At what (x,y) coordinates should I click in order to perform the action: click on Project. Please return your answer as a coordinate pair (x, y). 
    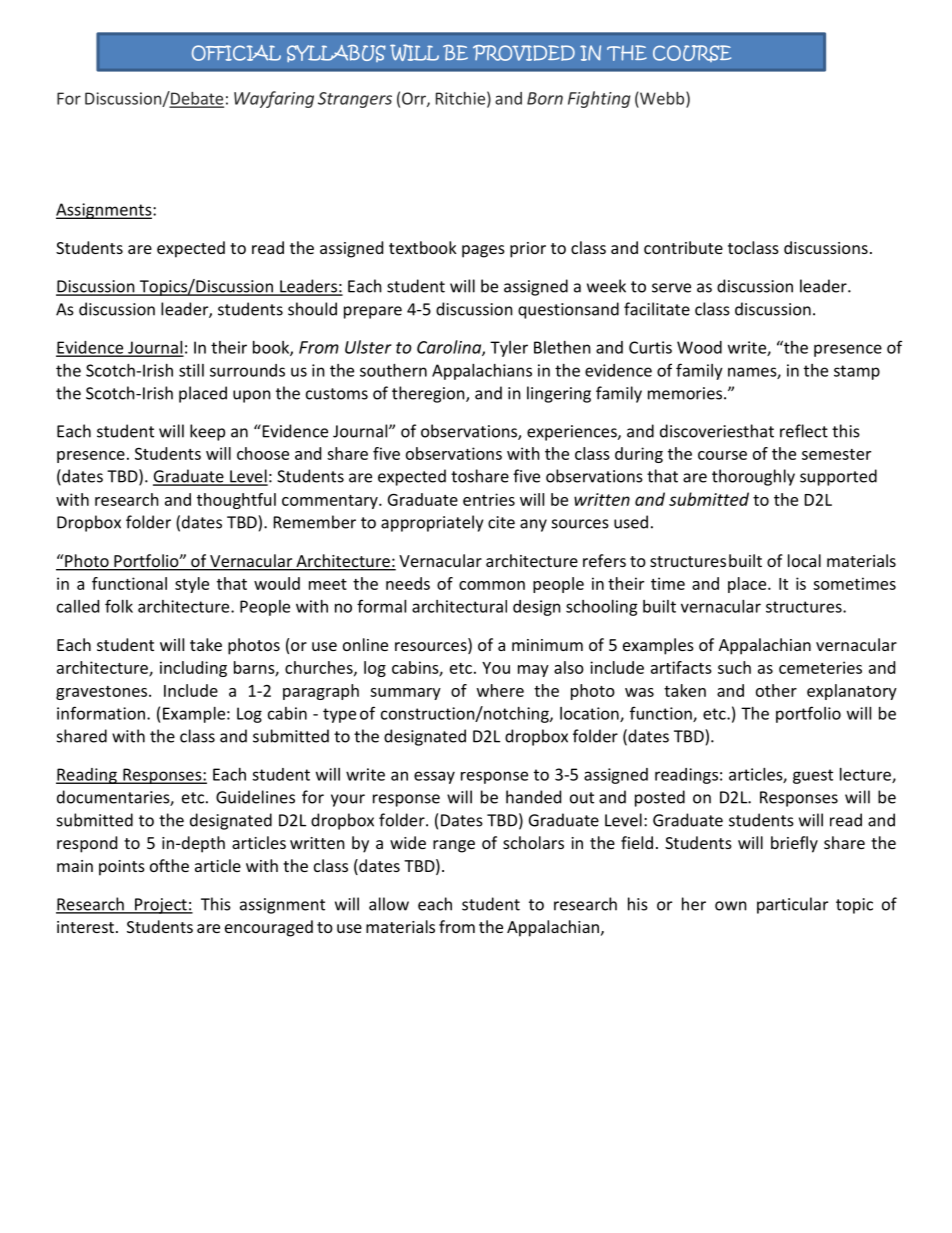
    Looking at the image, I should click on (161, 906).
